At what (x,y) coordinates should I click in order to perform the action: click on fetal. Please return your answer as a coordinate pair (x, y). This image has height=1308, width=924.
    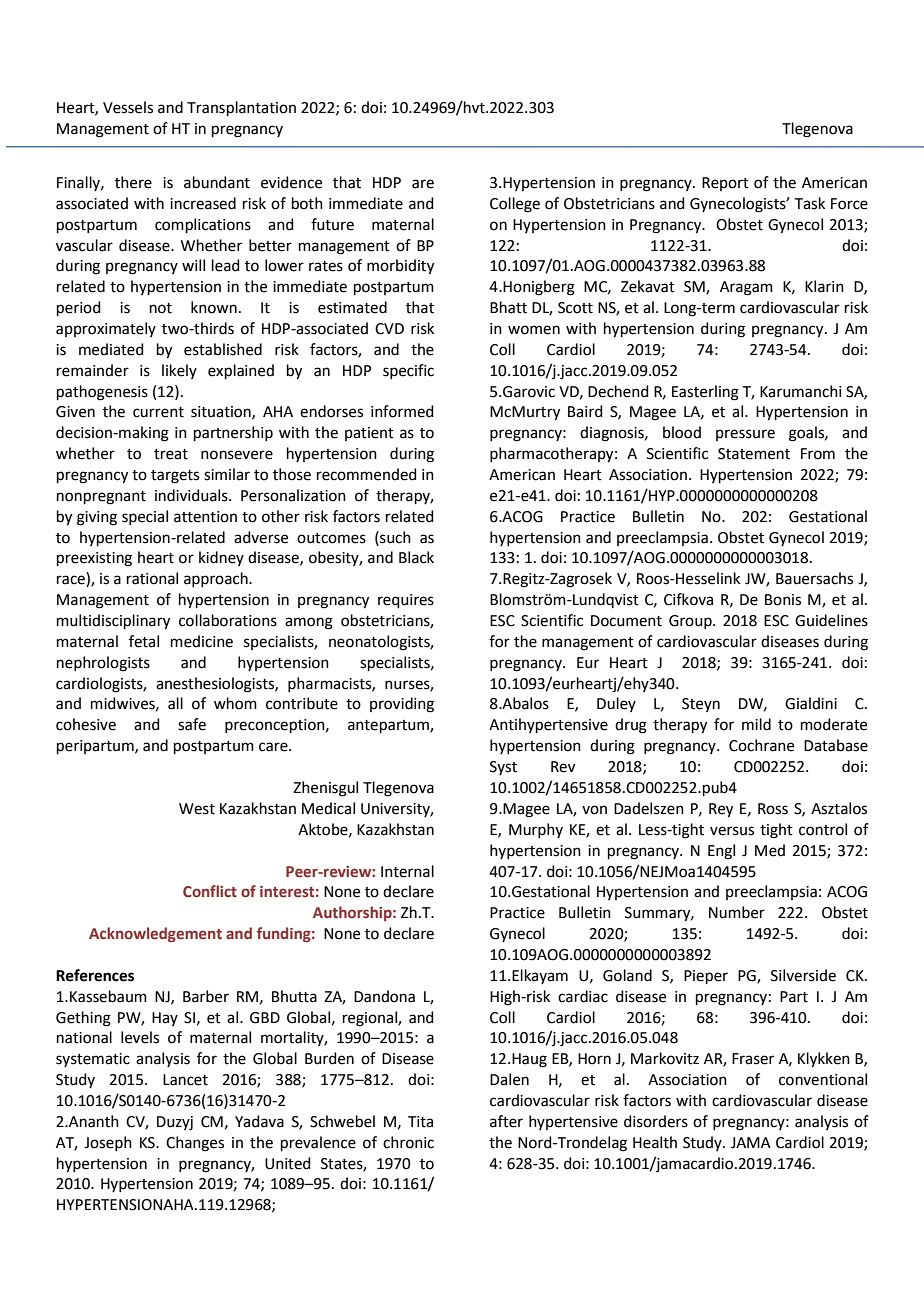
    Looking at the image, I should click on (144, 641).
